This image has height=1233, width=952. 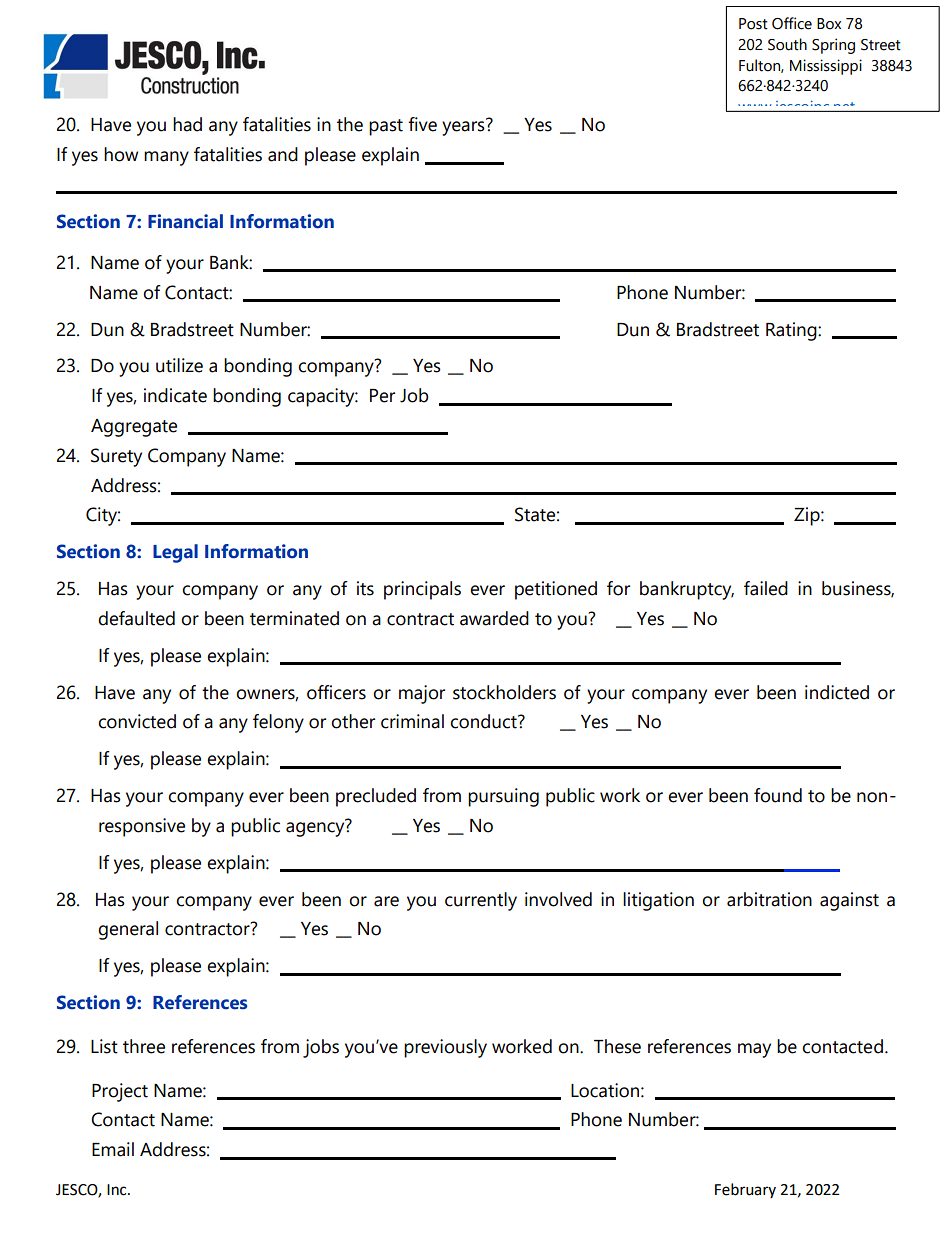 What do you see at coordinates (137, 721) in the image?
I see `convicted` at bounding box center [137, 721].
